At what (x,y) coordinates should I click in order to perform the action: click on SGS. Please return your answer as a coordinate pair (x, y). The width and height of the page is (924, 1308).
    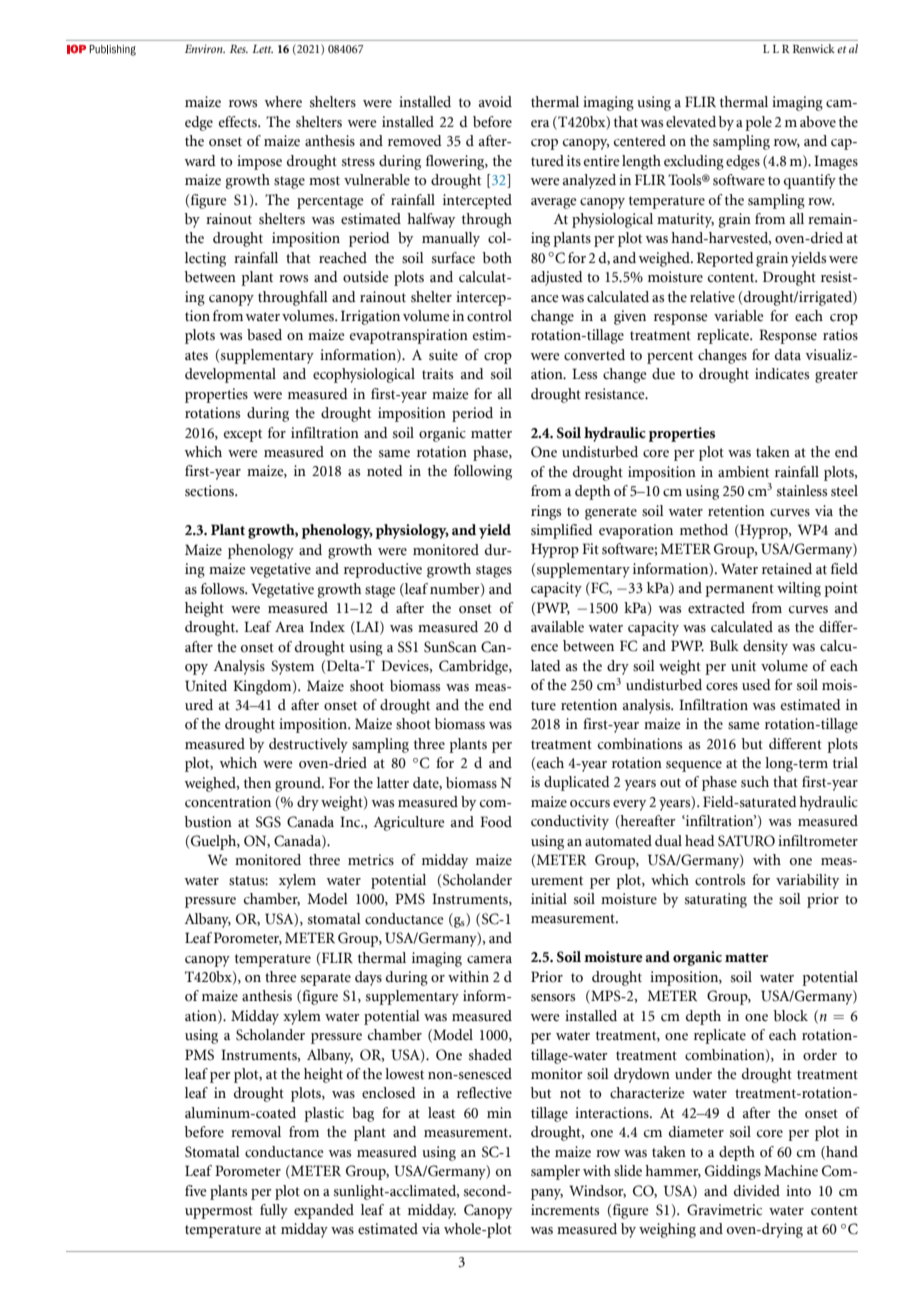
    Looking at the image, I should click on (268, 822).
